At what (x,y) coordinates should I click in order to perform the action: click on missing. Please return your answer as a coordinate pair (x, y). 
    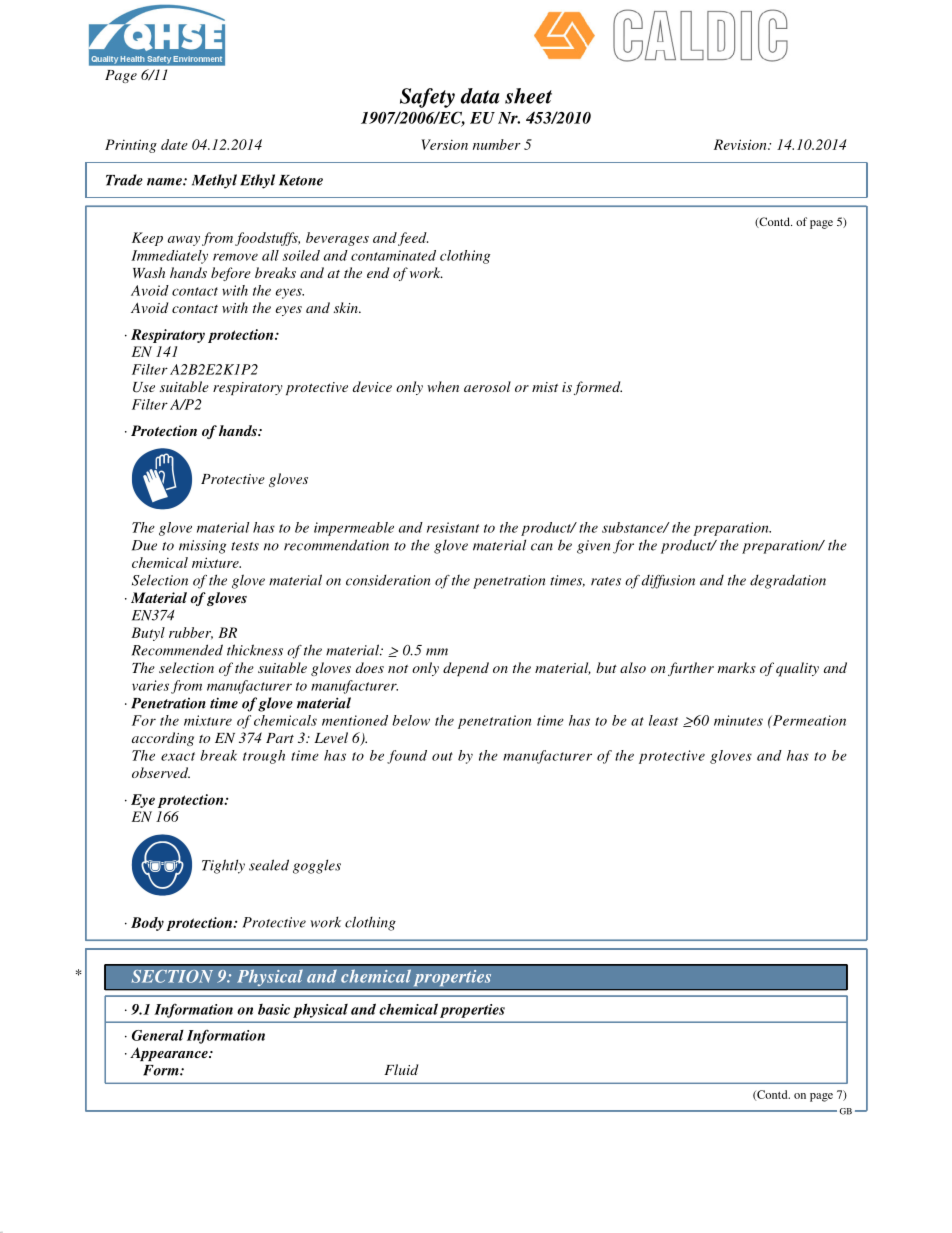
    Looking at the image, I should click on (202, 547).
